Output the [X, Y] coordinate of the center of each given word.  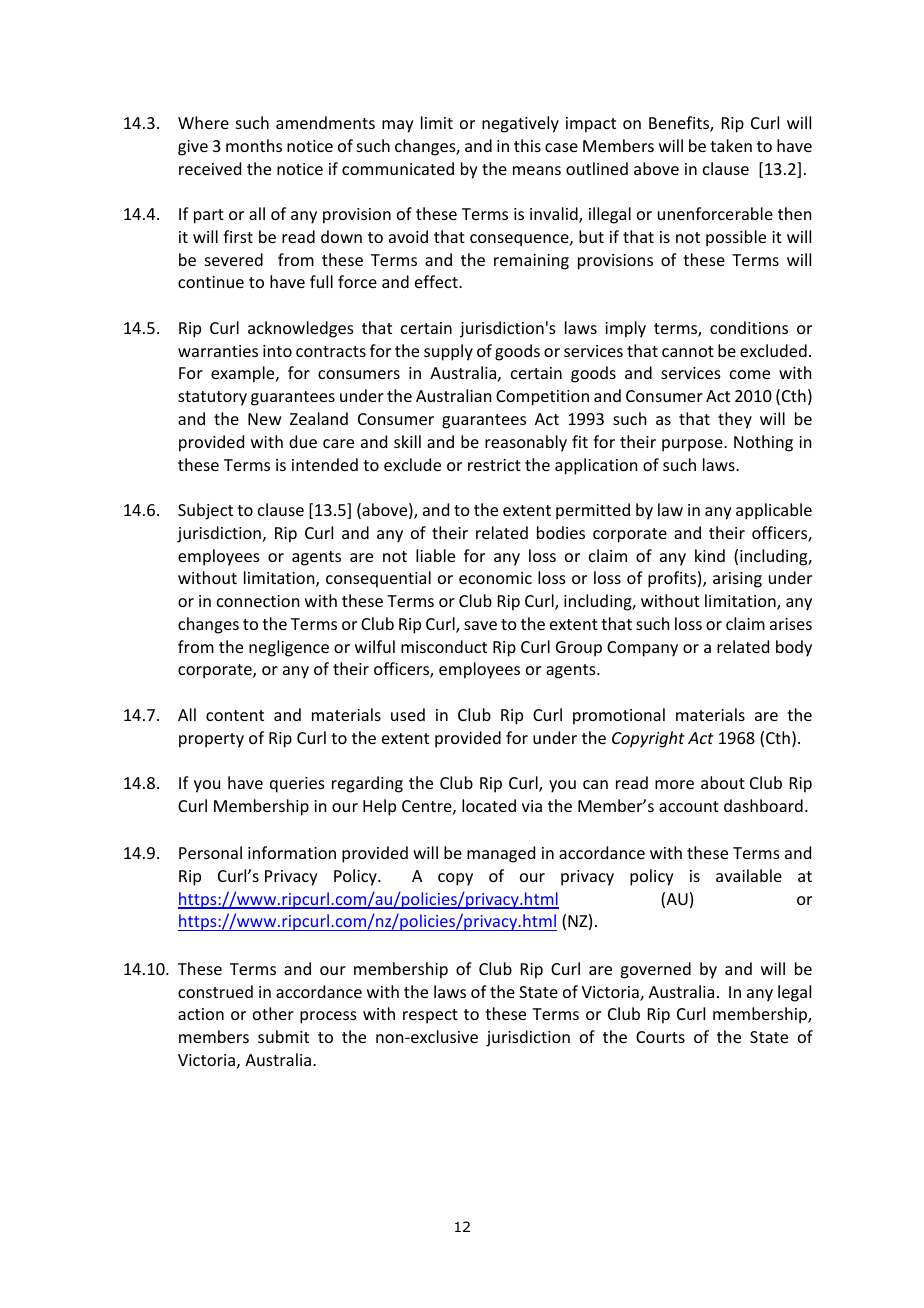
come [750, 374]
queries [297, 785]
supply [448, 352]
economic [495, 578]
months [254, 145]
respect [430, 1016]
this [527, 145]
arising [737, 580]
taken [731, 145]
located [489, 805]
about [723, 782]
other [273, 1013]
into [277, 351]
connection [258, 601]
